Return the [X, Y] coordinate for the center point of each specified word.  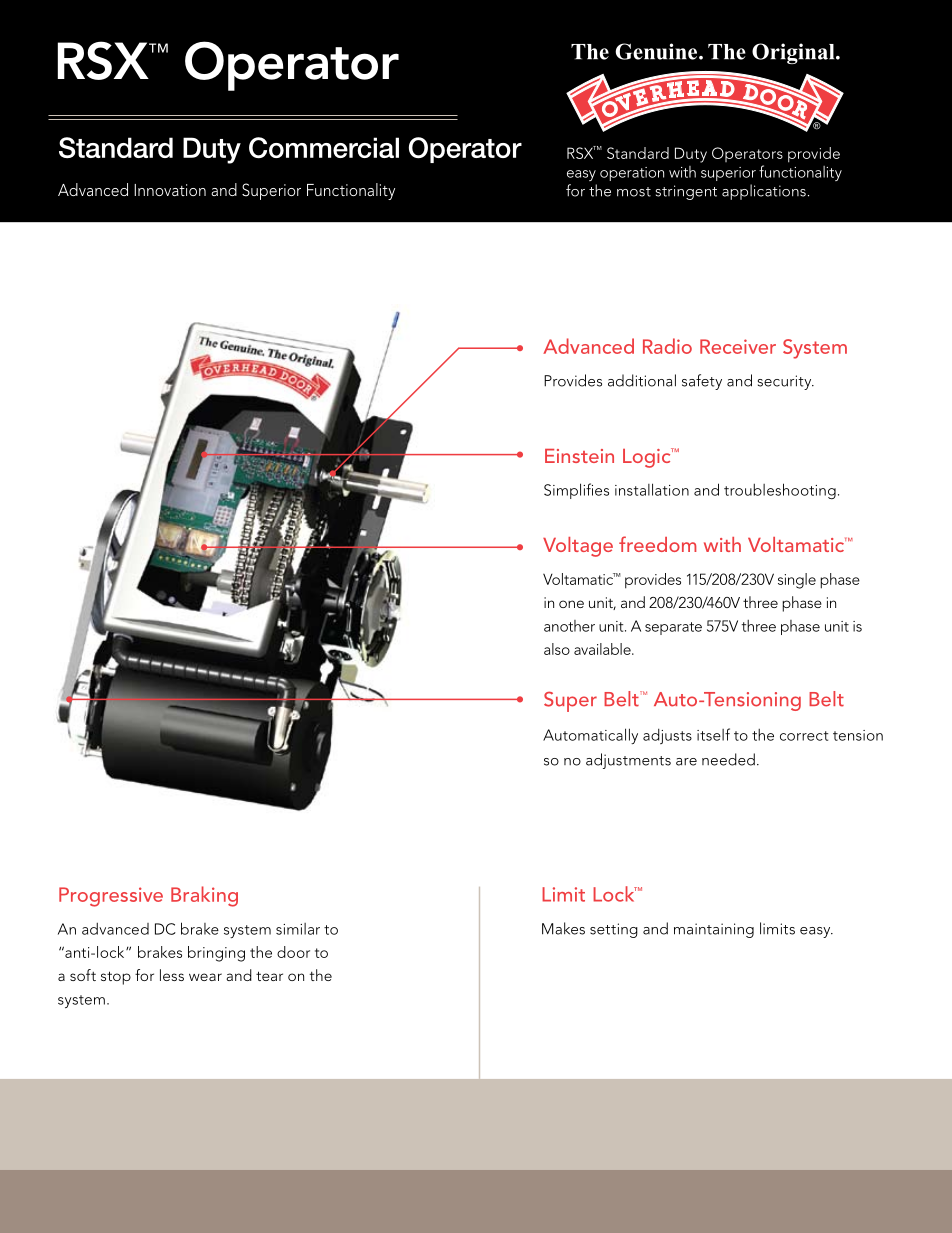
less [172, 975]
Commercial [324, 148]
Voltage [578, 547]
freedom [657, 544]
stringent [686, 192]
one [571, 604]
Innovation [170, 190]
